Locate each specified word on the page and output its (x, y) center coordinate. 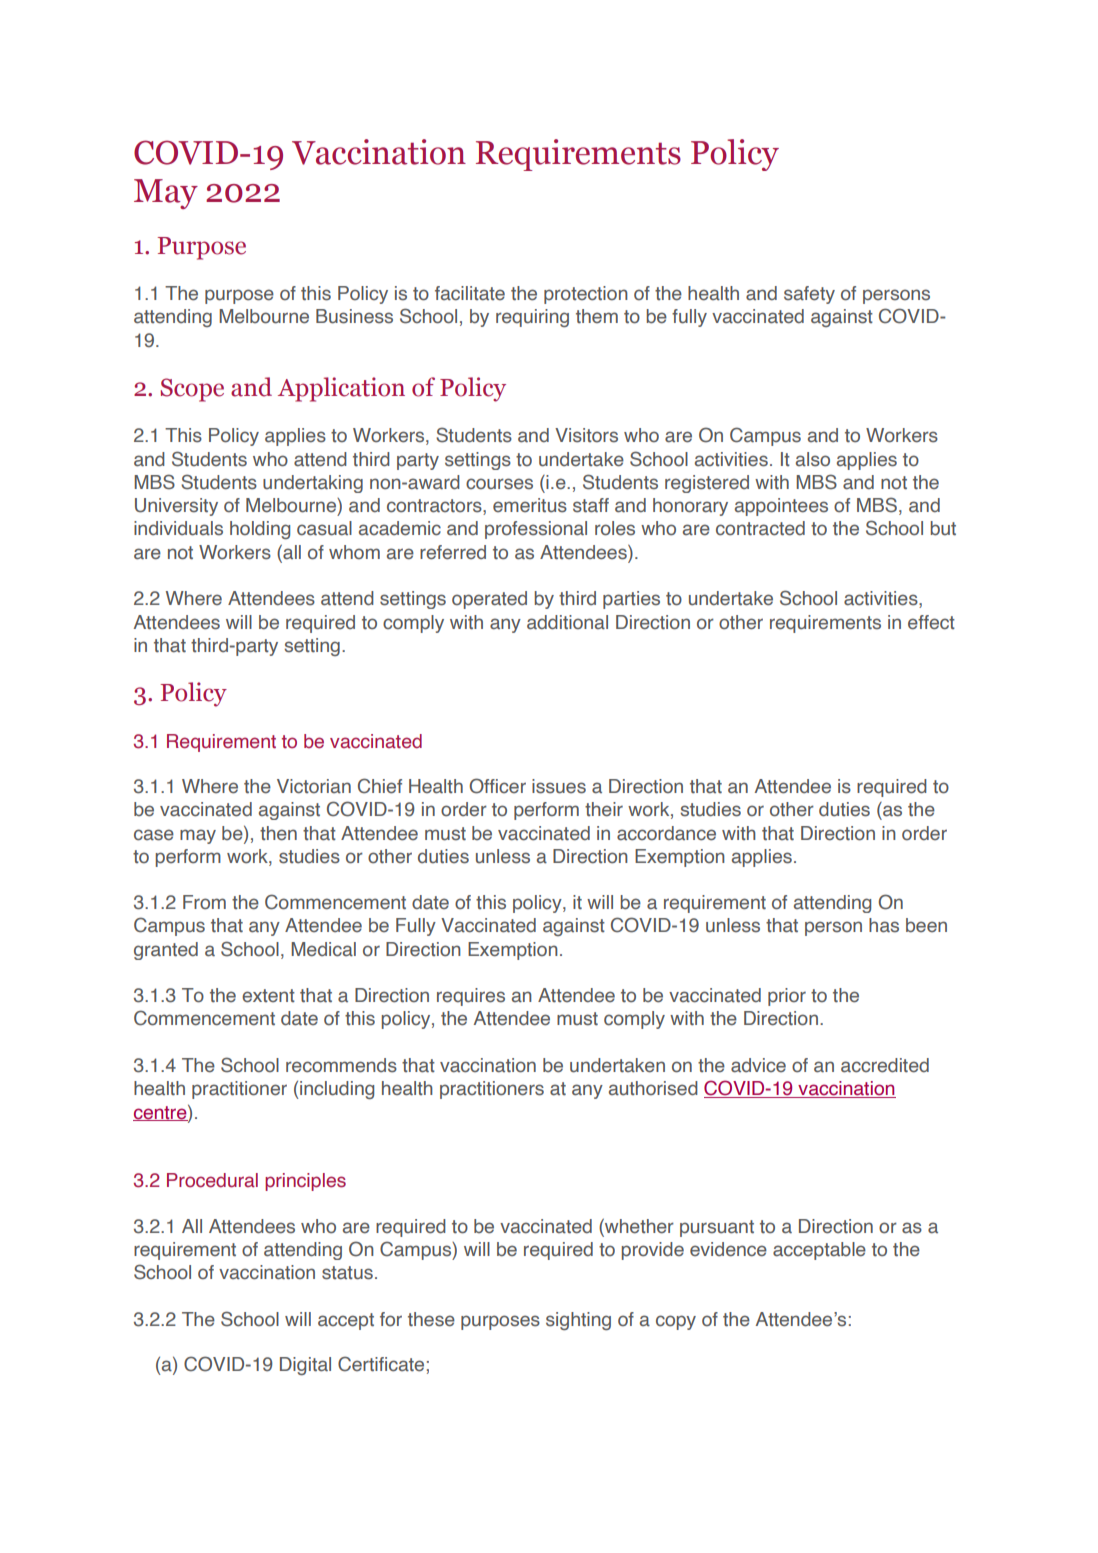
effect (931, 622)
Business (354, 316)
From (204, 902)
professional (536, 530)
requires (471, 997)
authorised (653, 1088)
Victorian (314, 786)
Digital (305, 1366)
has (884, 925)
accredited (885, 1065)
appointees (781, 507)
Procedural (212, 1180)
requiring (532, 318)
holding (260, 530)
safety (809, 295)
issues (559, 786)
